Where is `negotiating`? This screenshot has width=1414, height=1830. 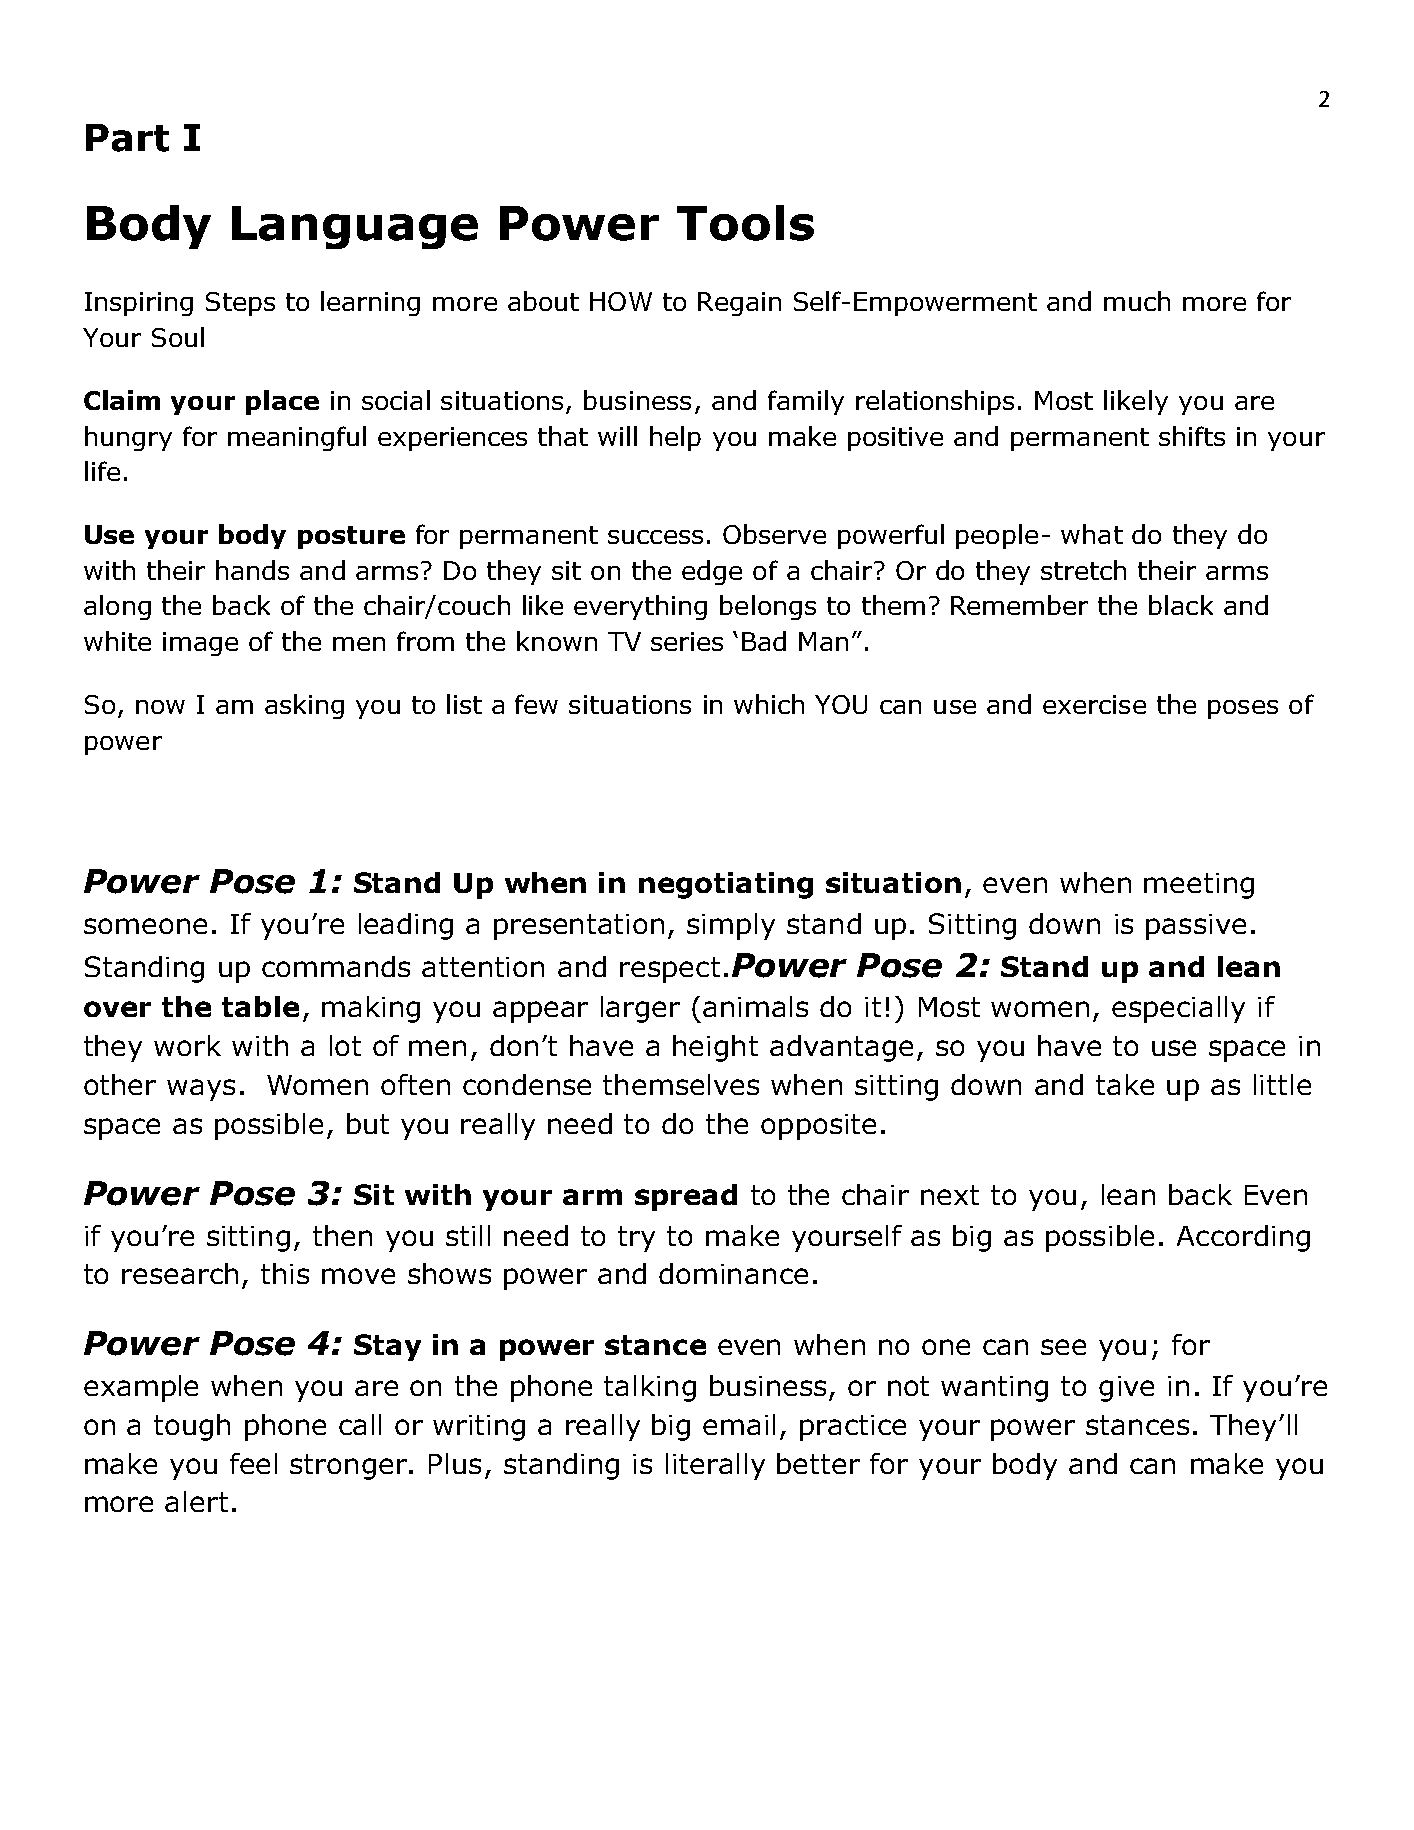
negotiating is located at coordinates (726, 885).
